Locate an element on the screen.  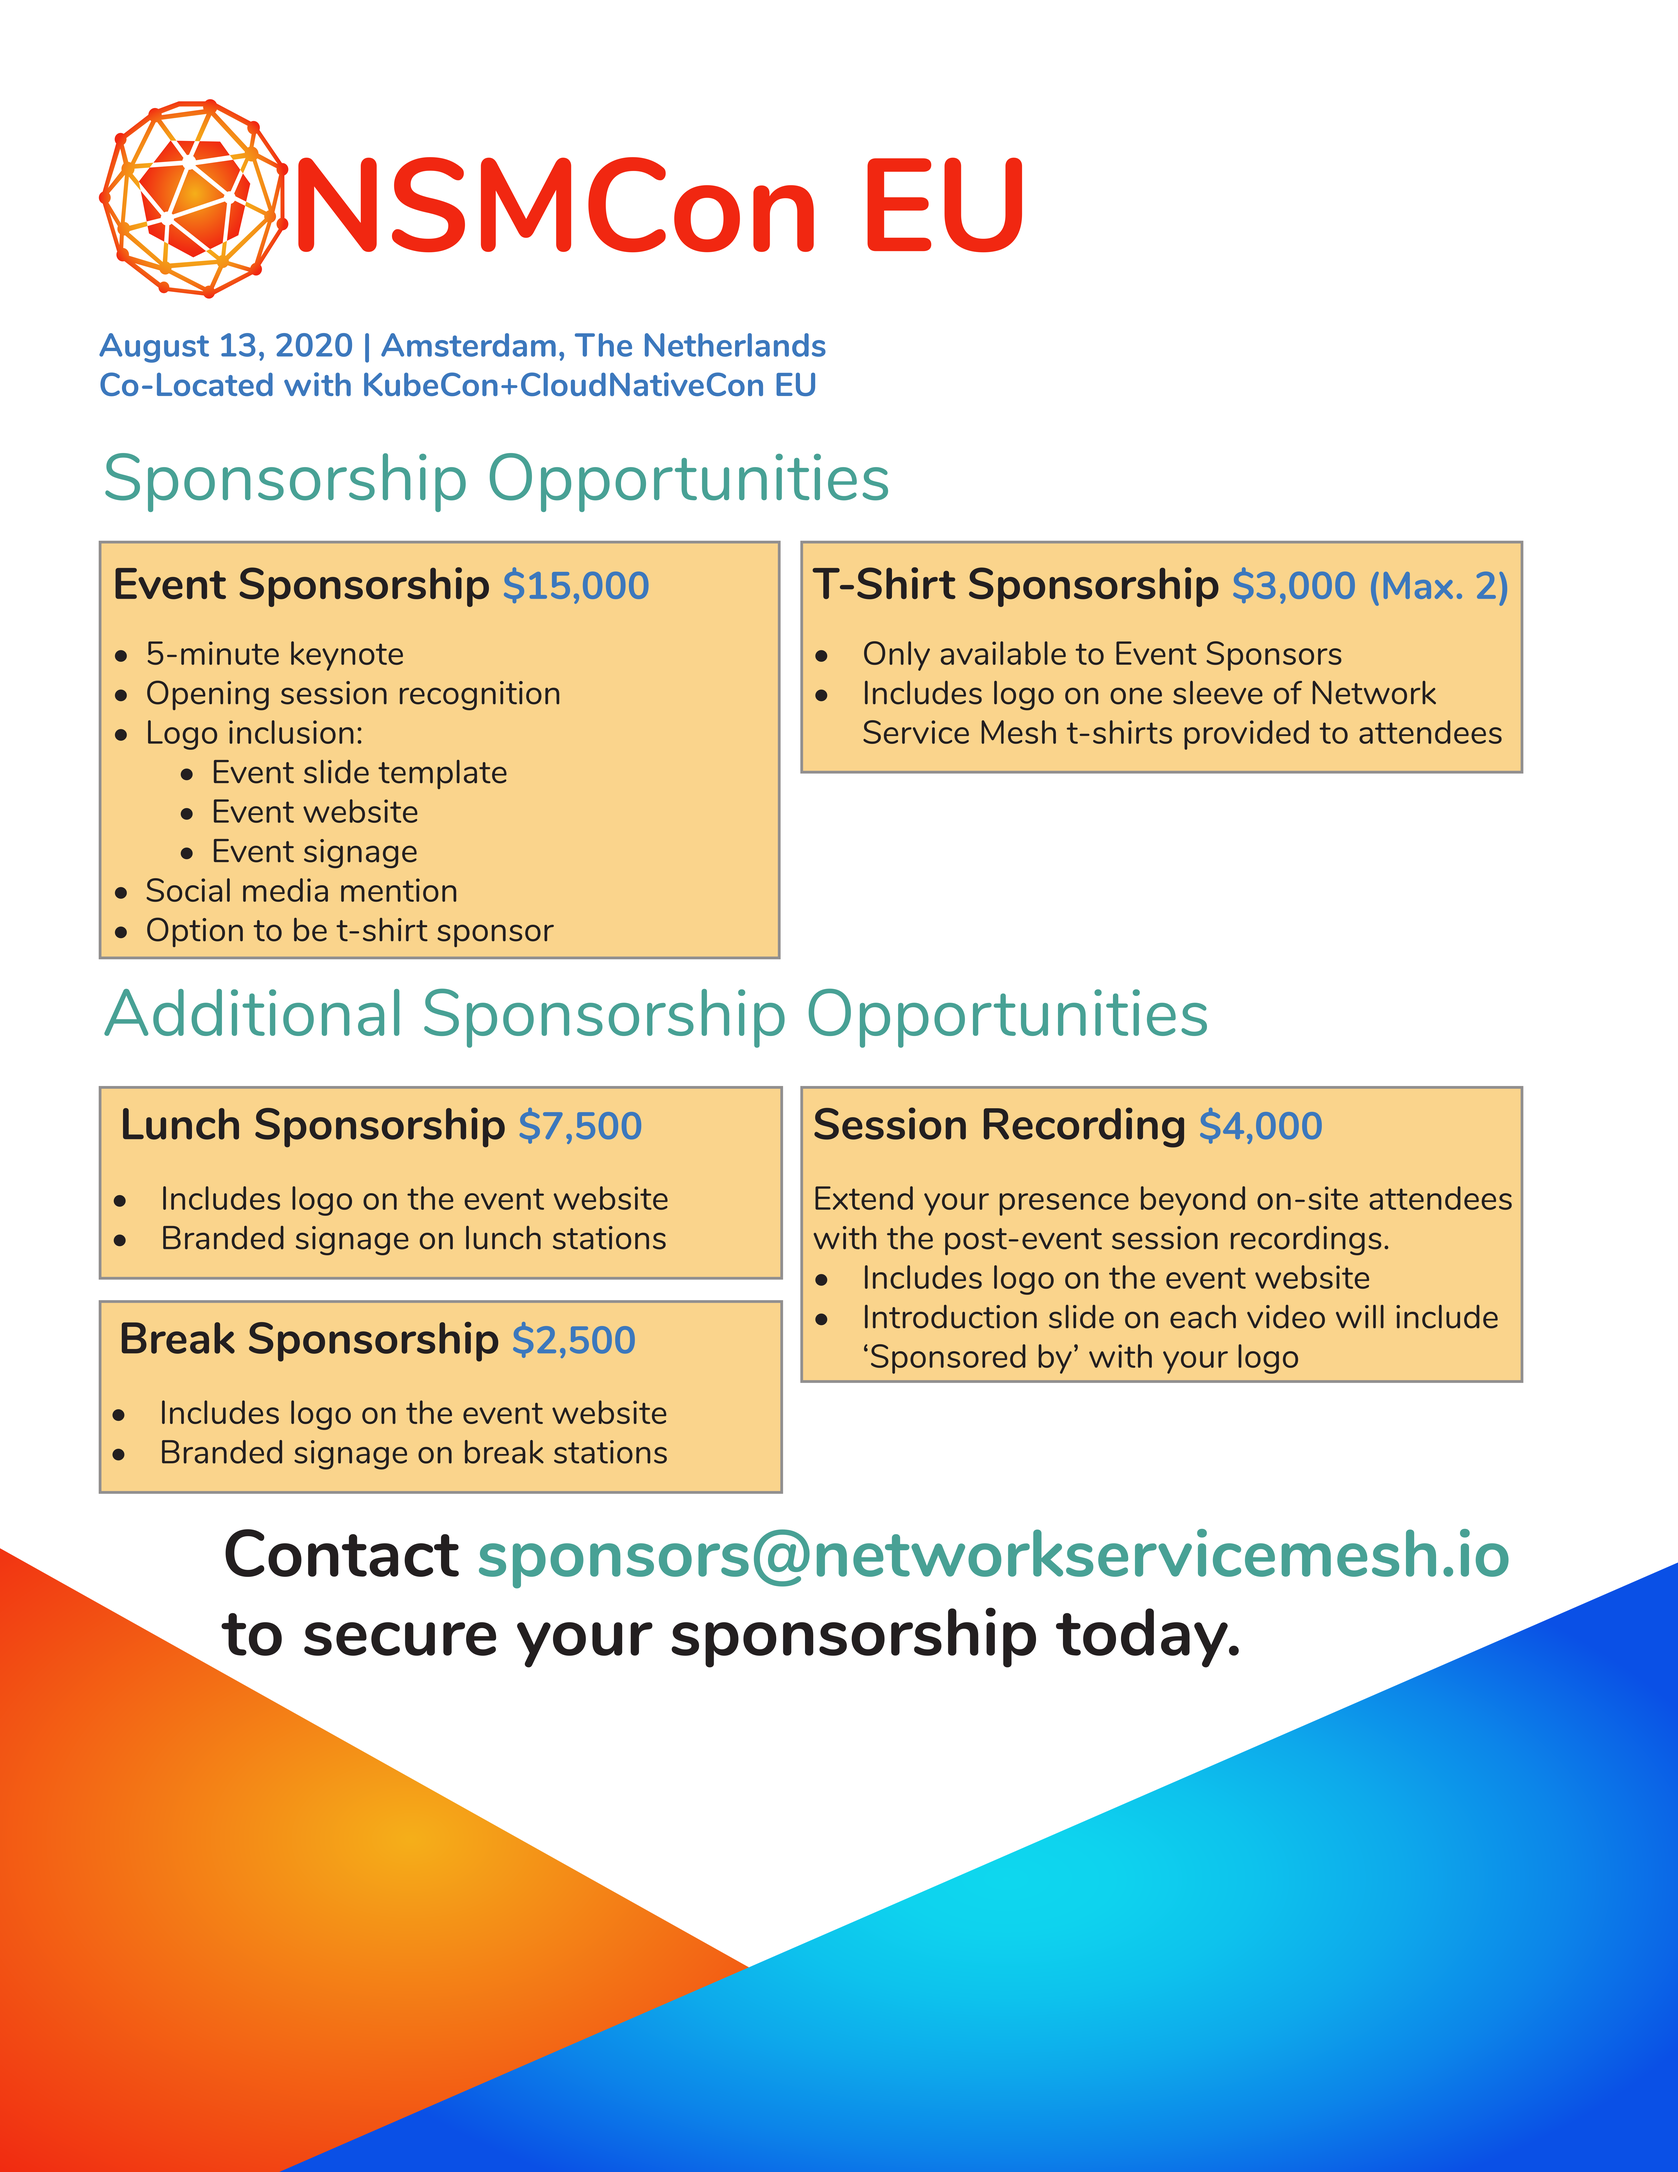
Only is located at coordinates (897, 656).
